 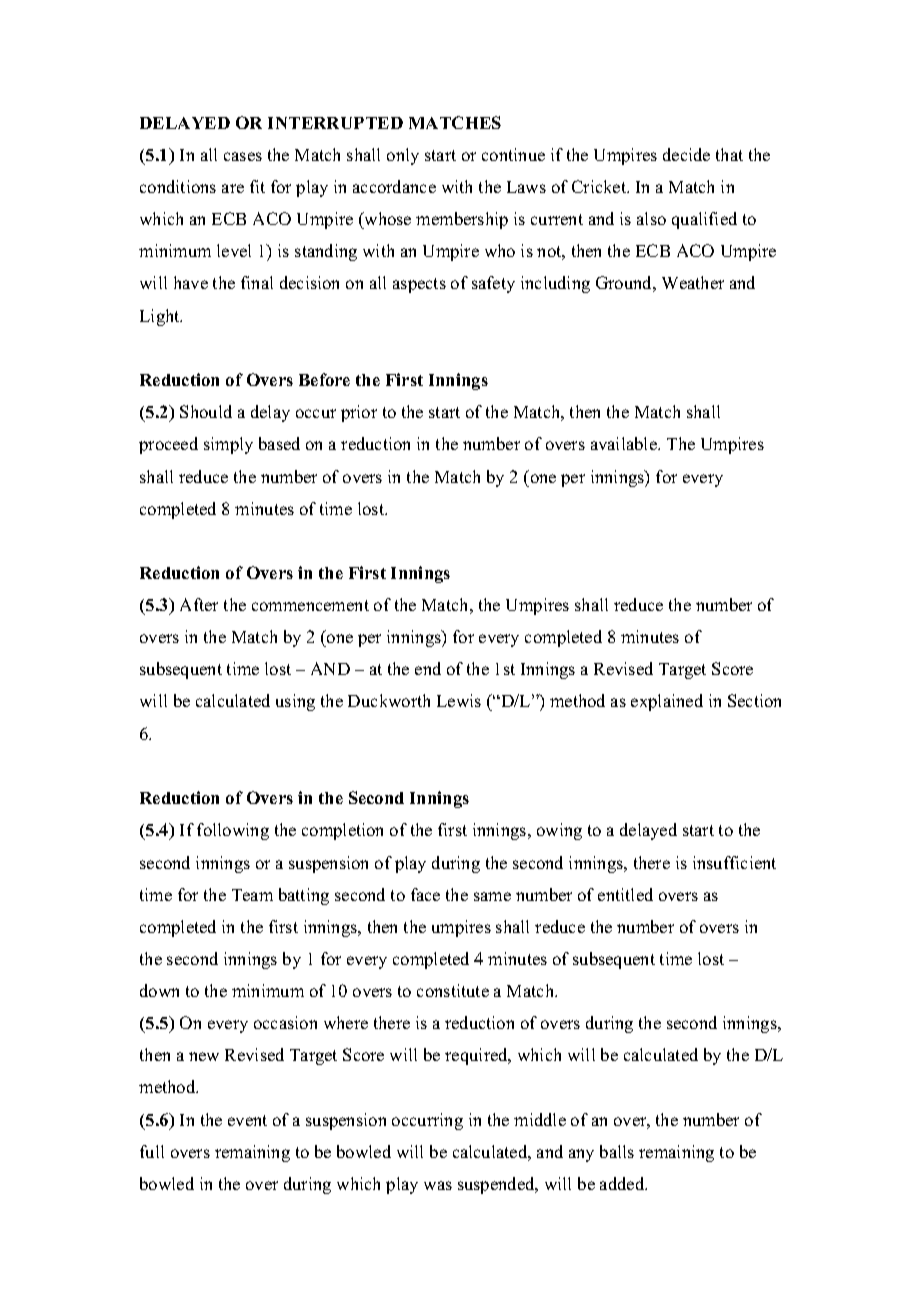 I want to click on Should, so click(x=206, y=411).
